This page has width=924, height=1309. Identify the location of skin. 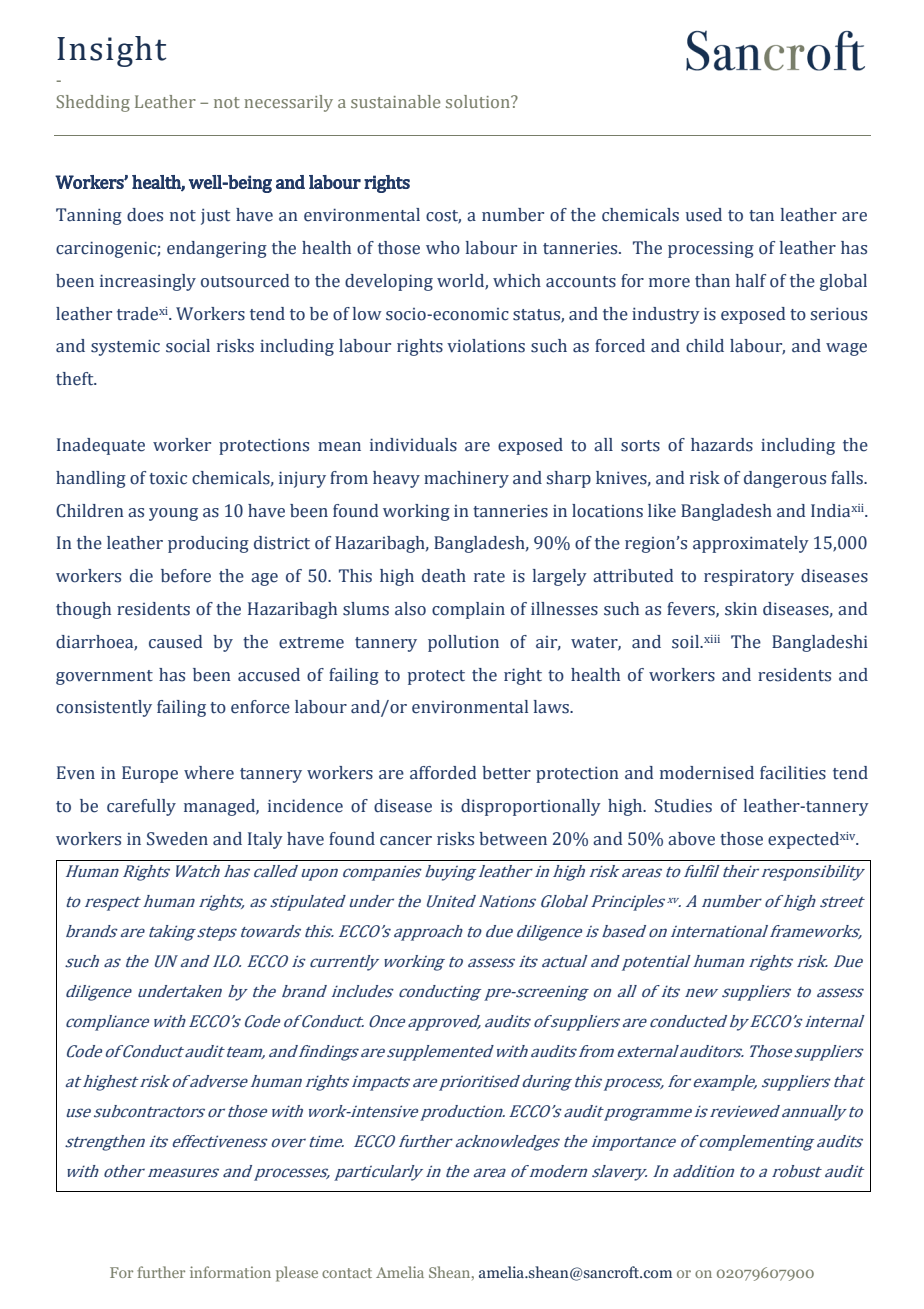
(741, 609).
